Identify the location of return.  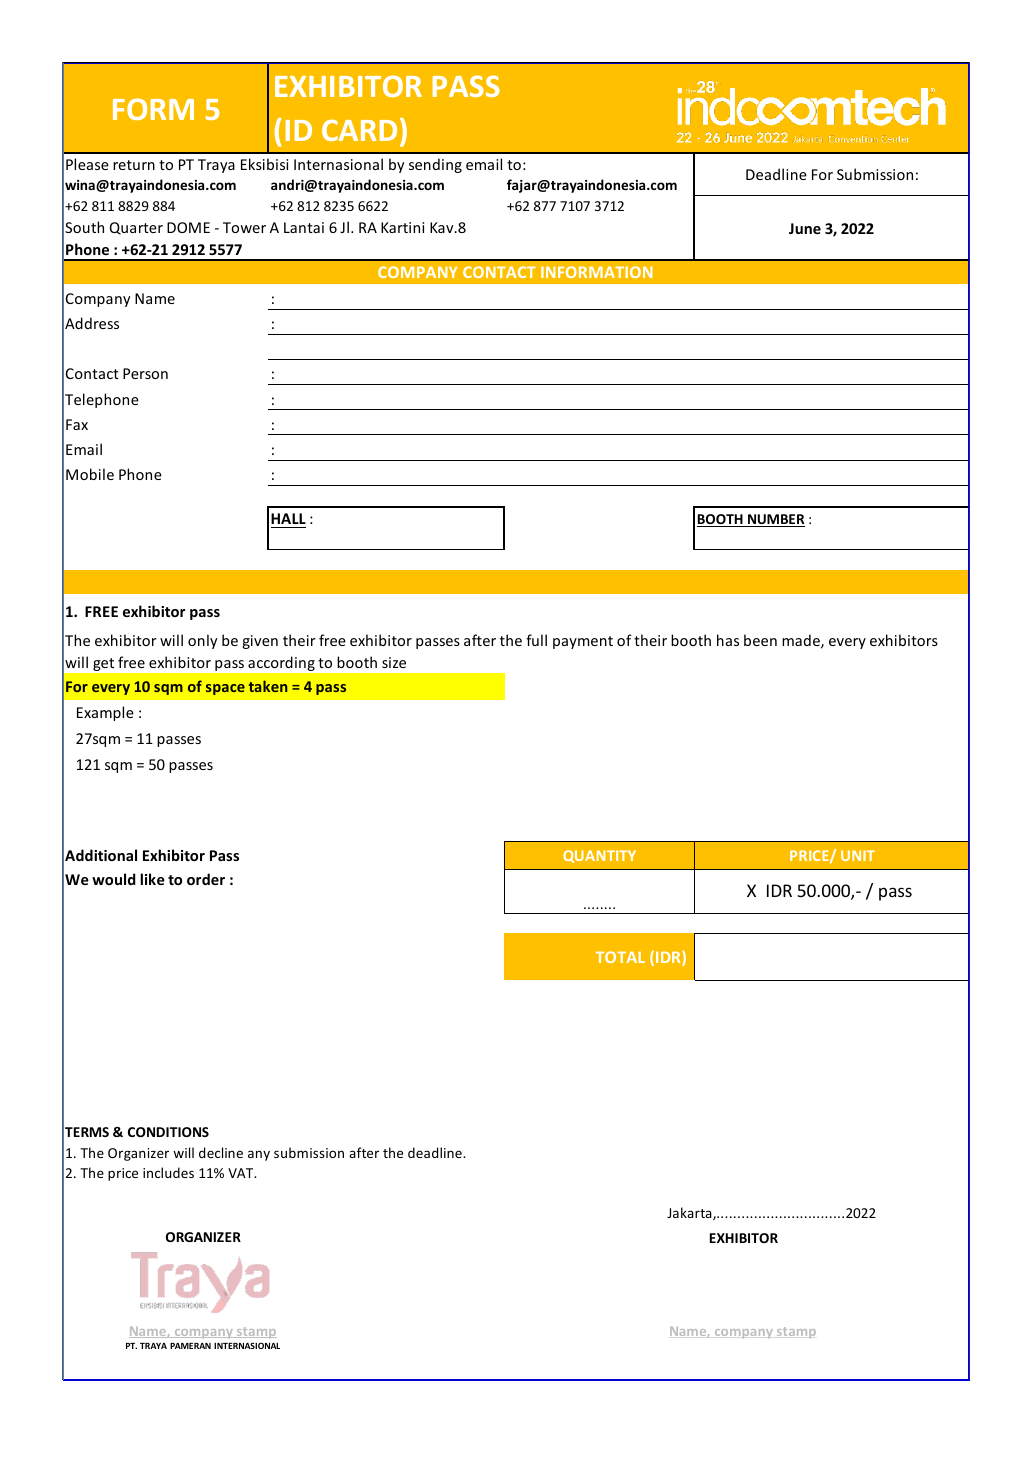
(134, 165).
